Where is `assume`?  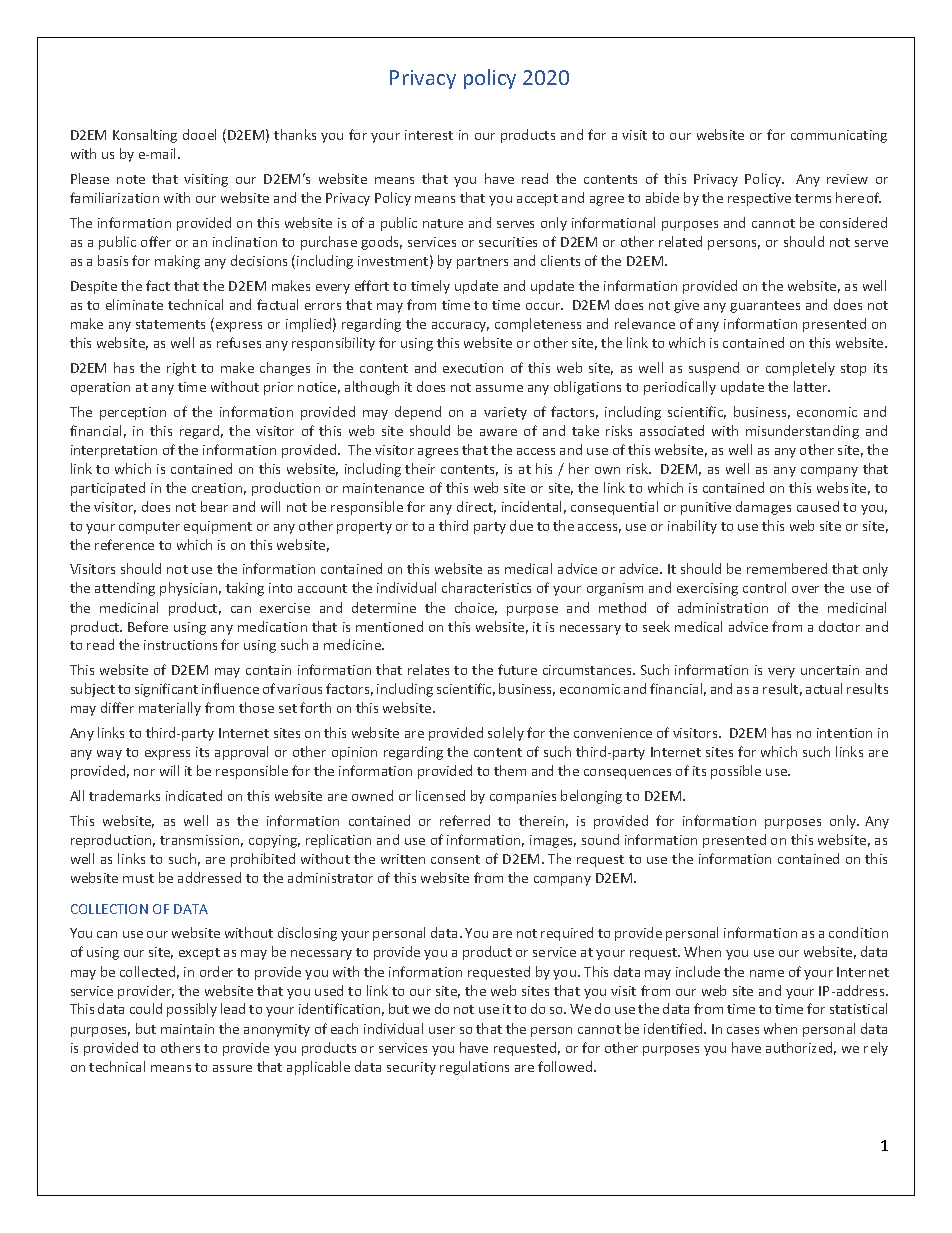
assume is located at coordinates (499, 388).
